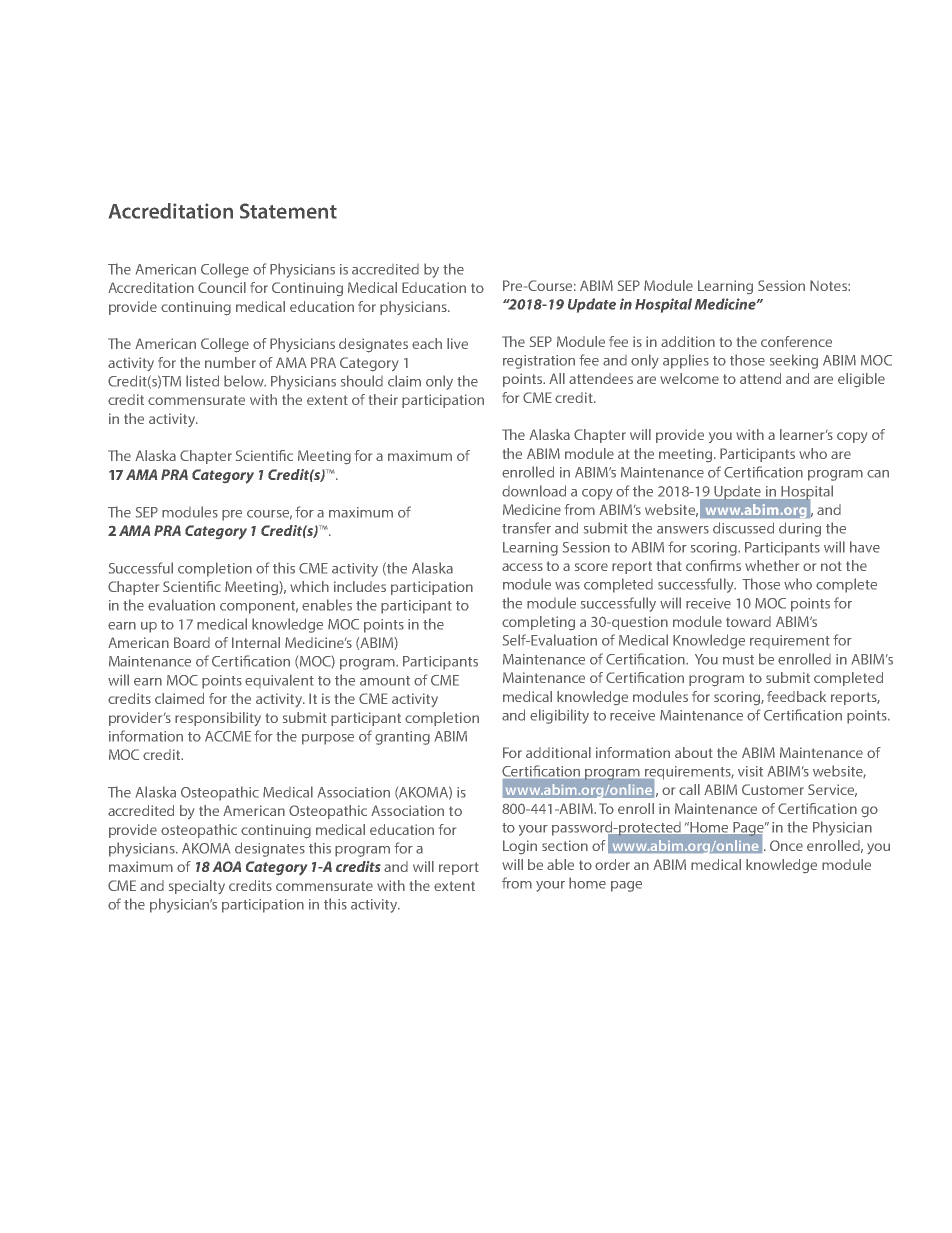 The height and width of the screenshot is (1233, 952). I want to click on live, so click(457, 343).
